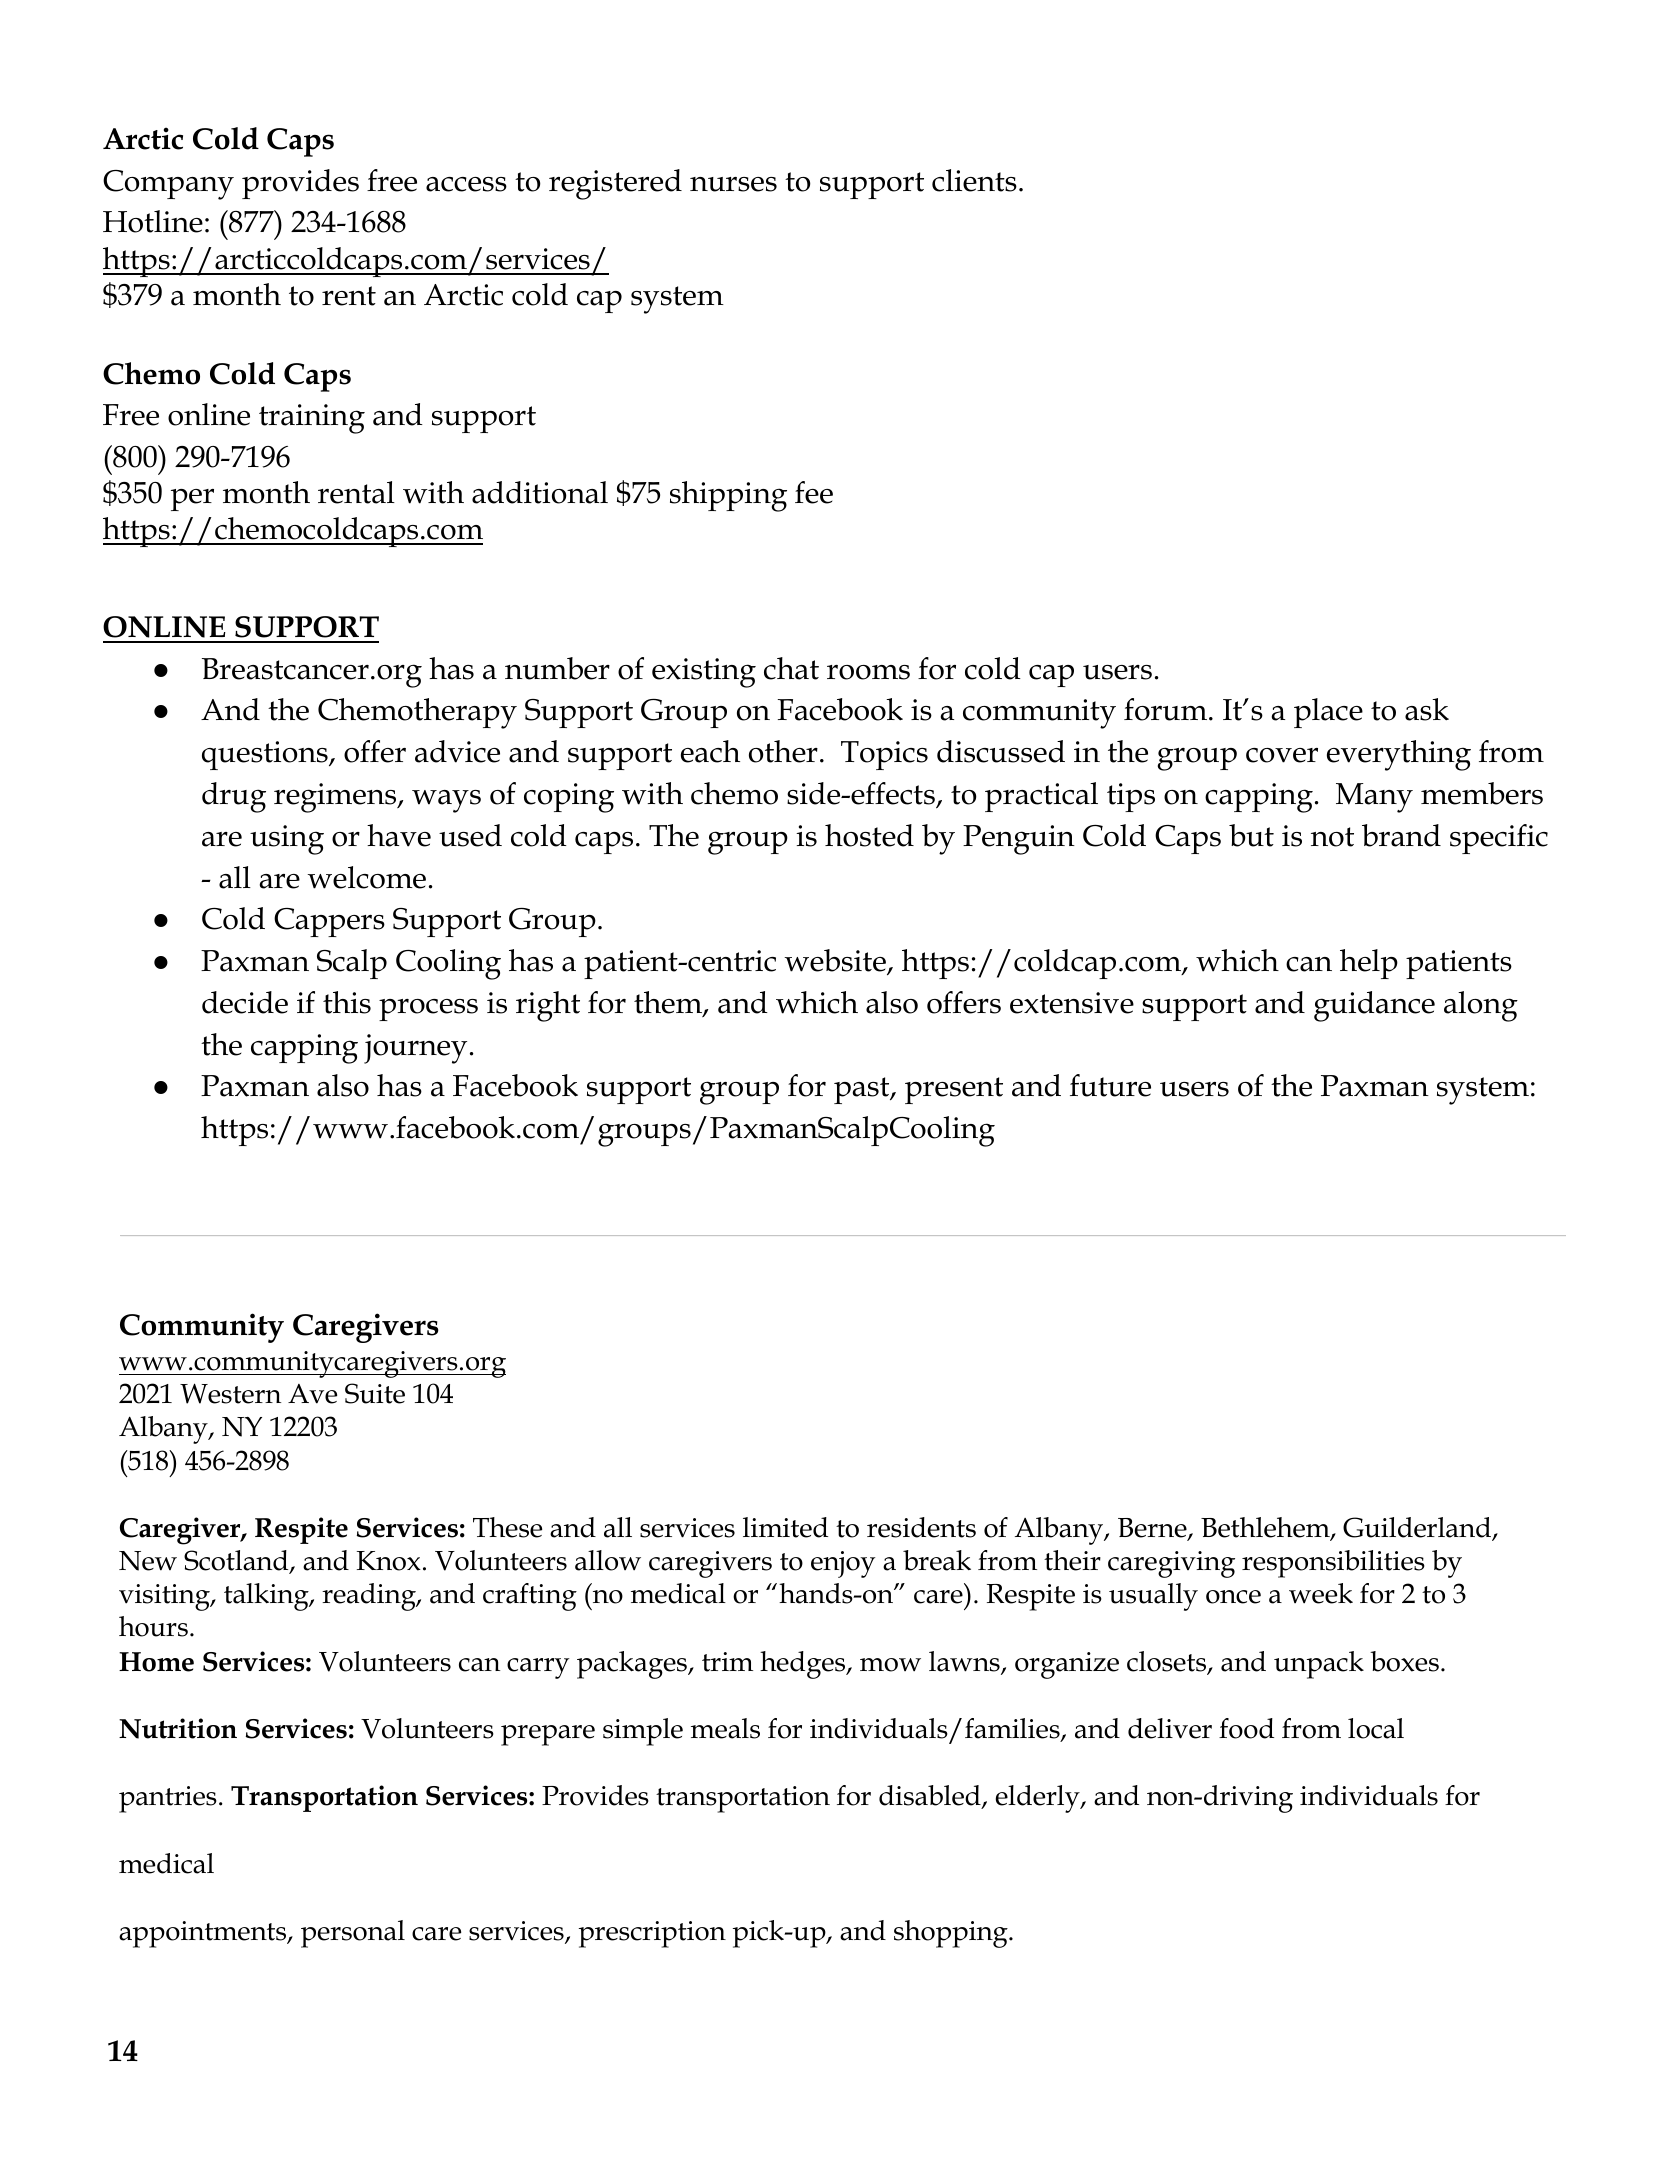 The width and height of the document is (1676, 2168). I want to click on Hotline, so click(153, 221).
